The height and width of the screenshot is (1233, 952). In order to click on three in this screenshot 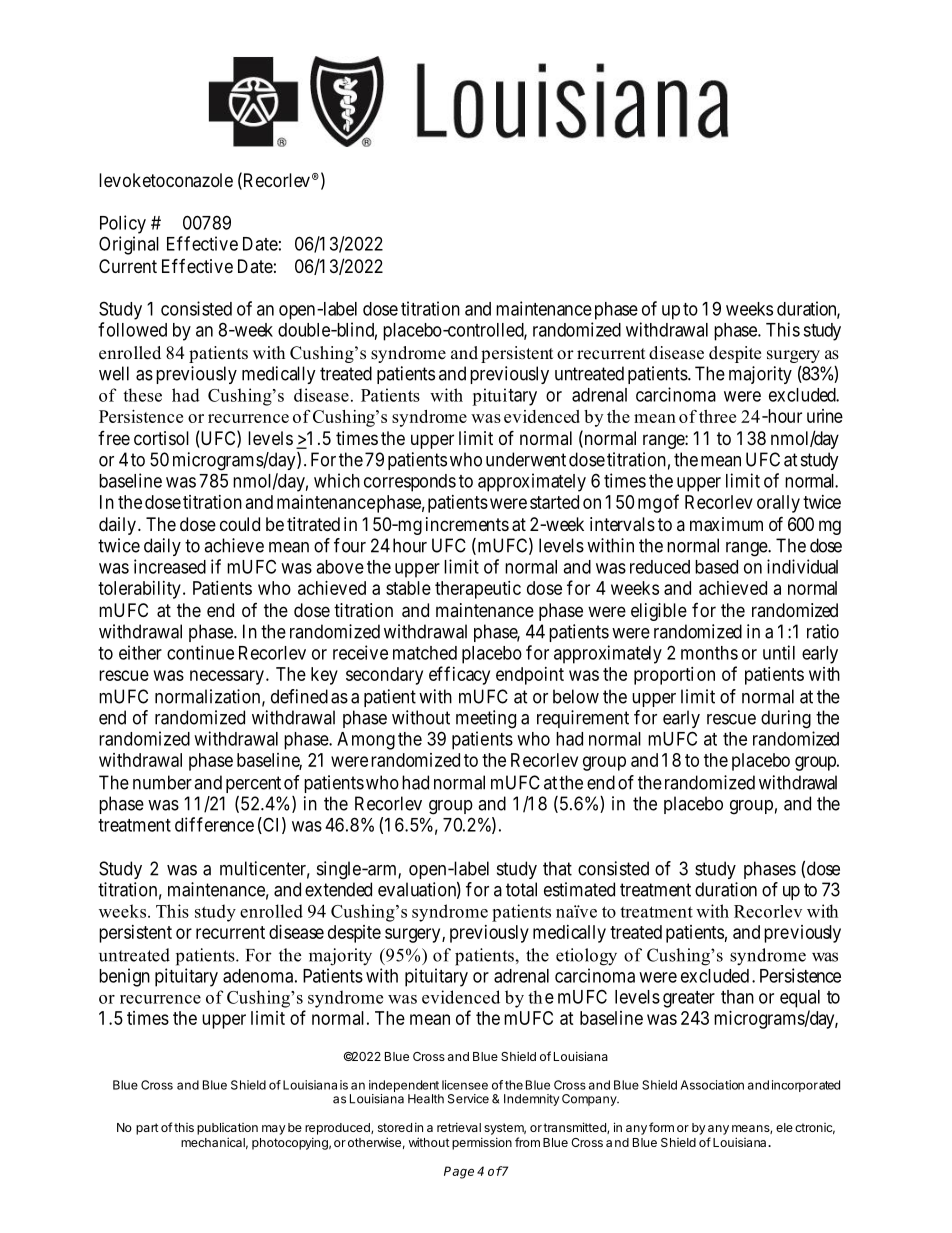, I will do `click(717, 416)`.
